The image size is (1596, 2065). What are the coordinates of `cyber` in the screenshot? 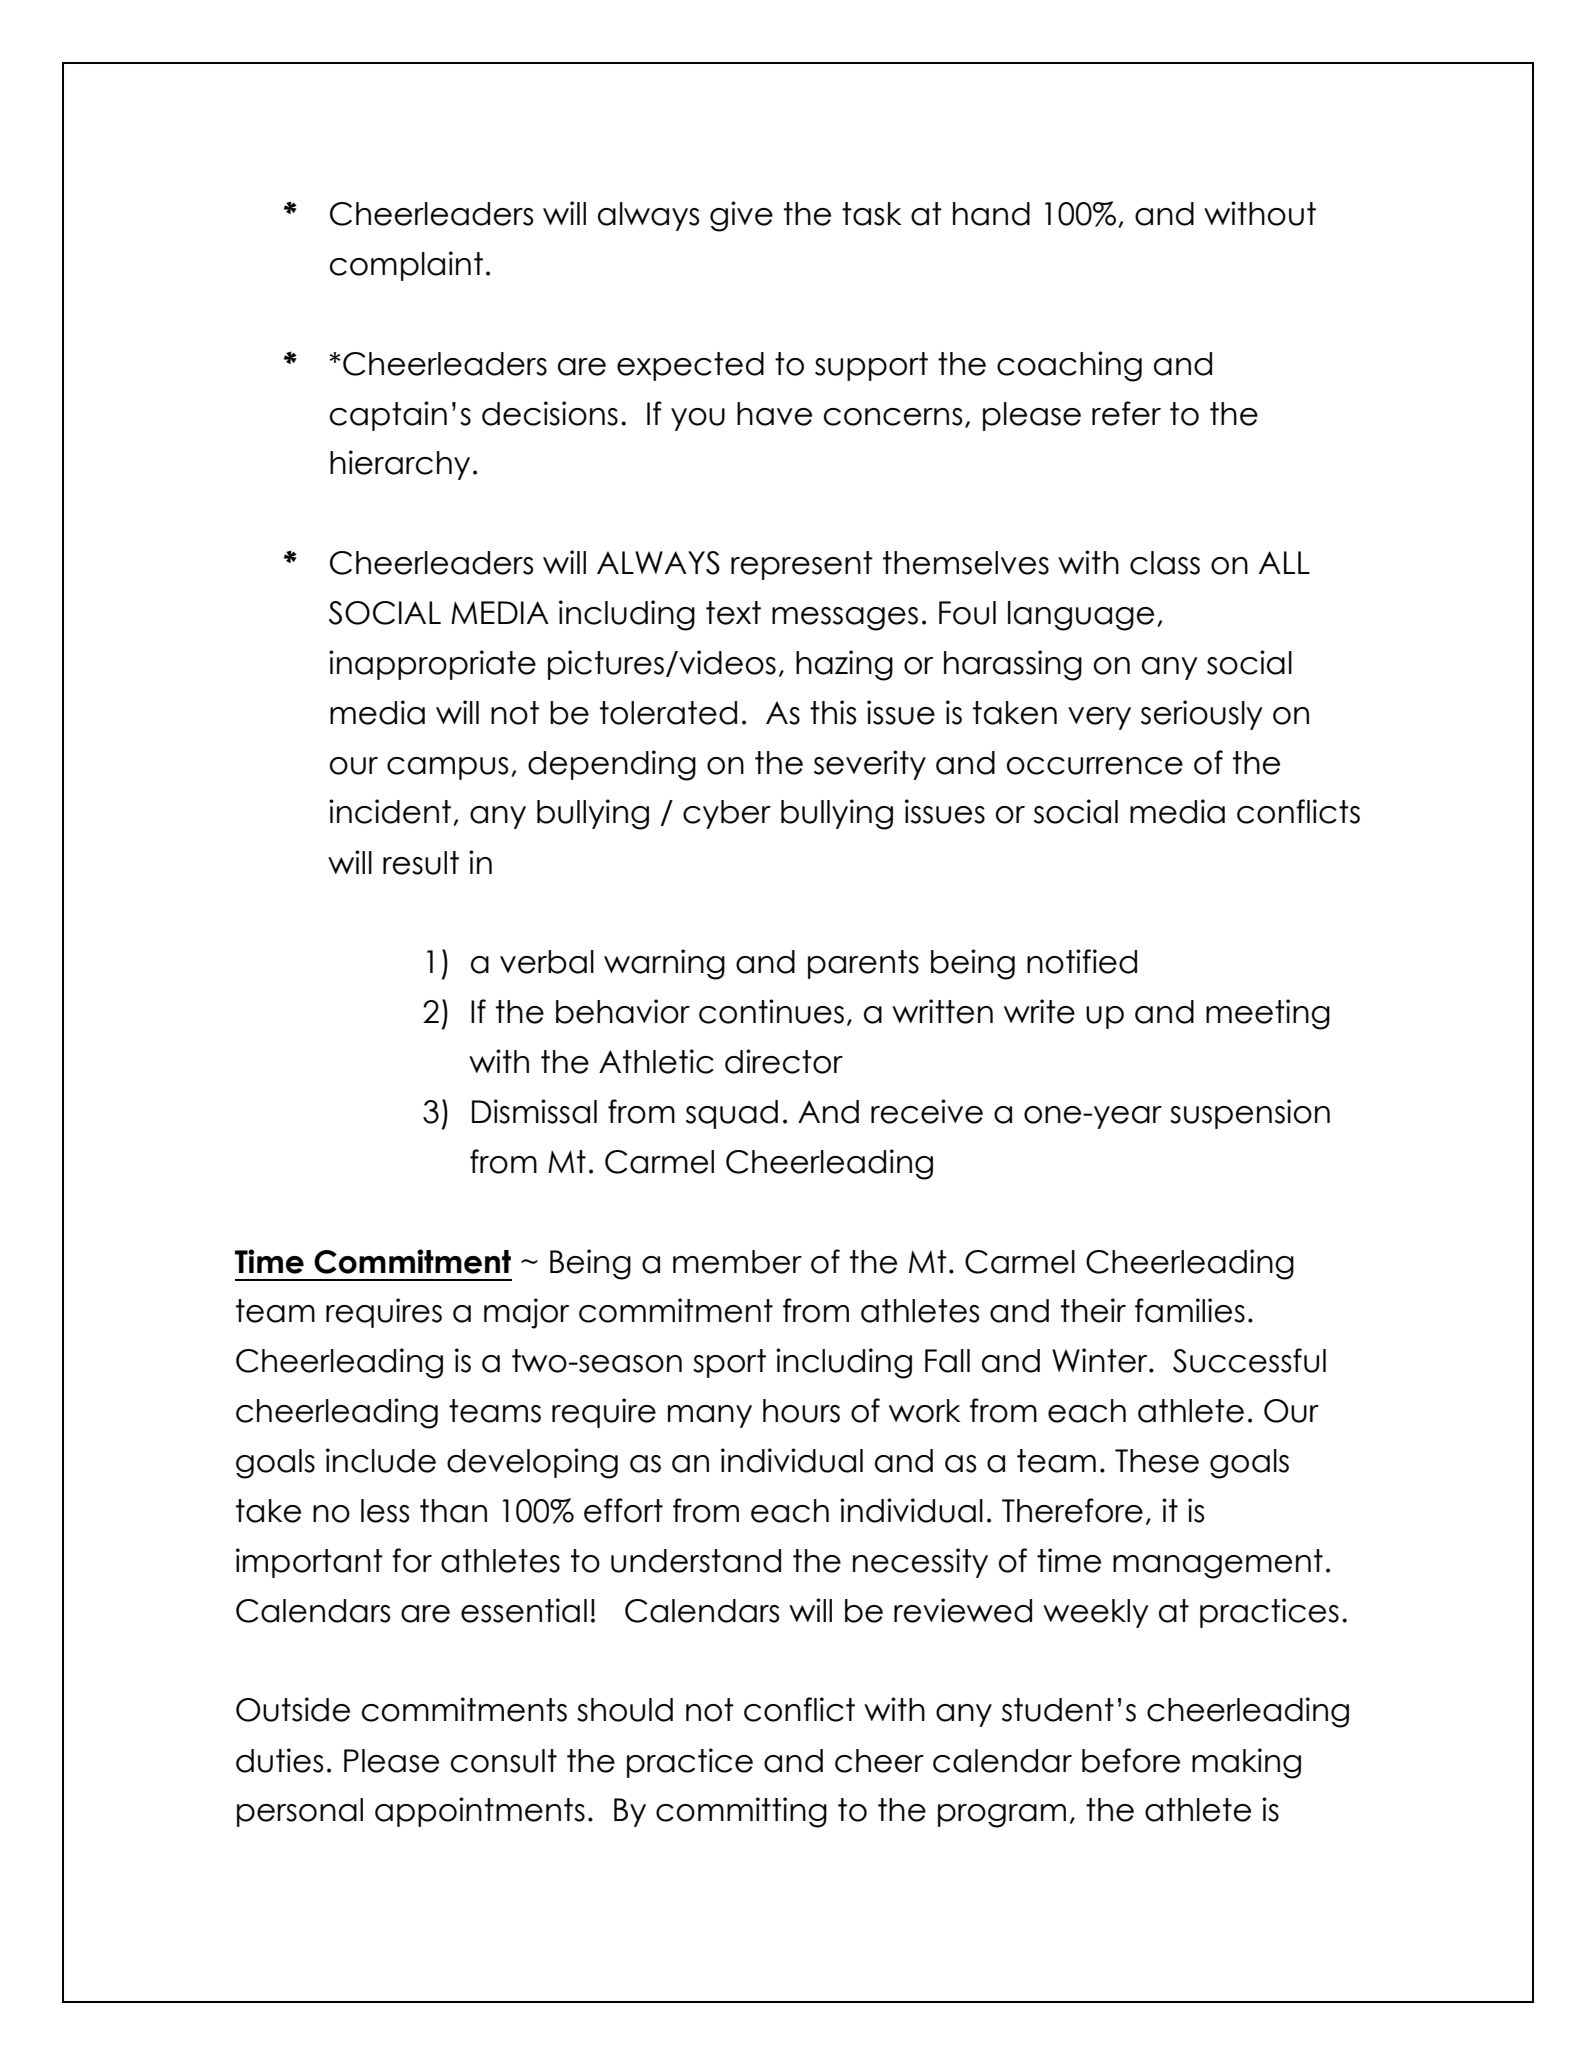 It's located at (727, 814).
